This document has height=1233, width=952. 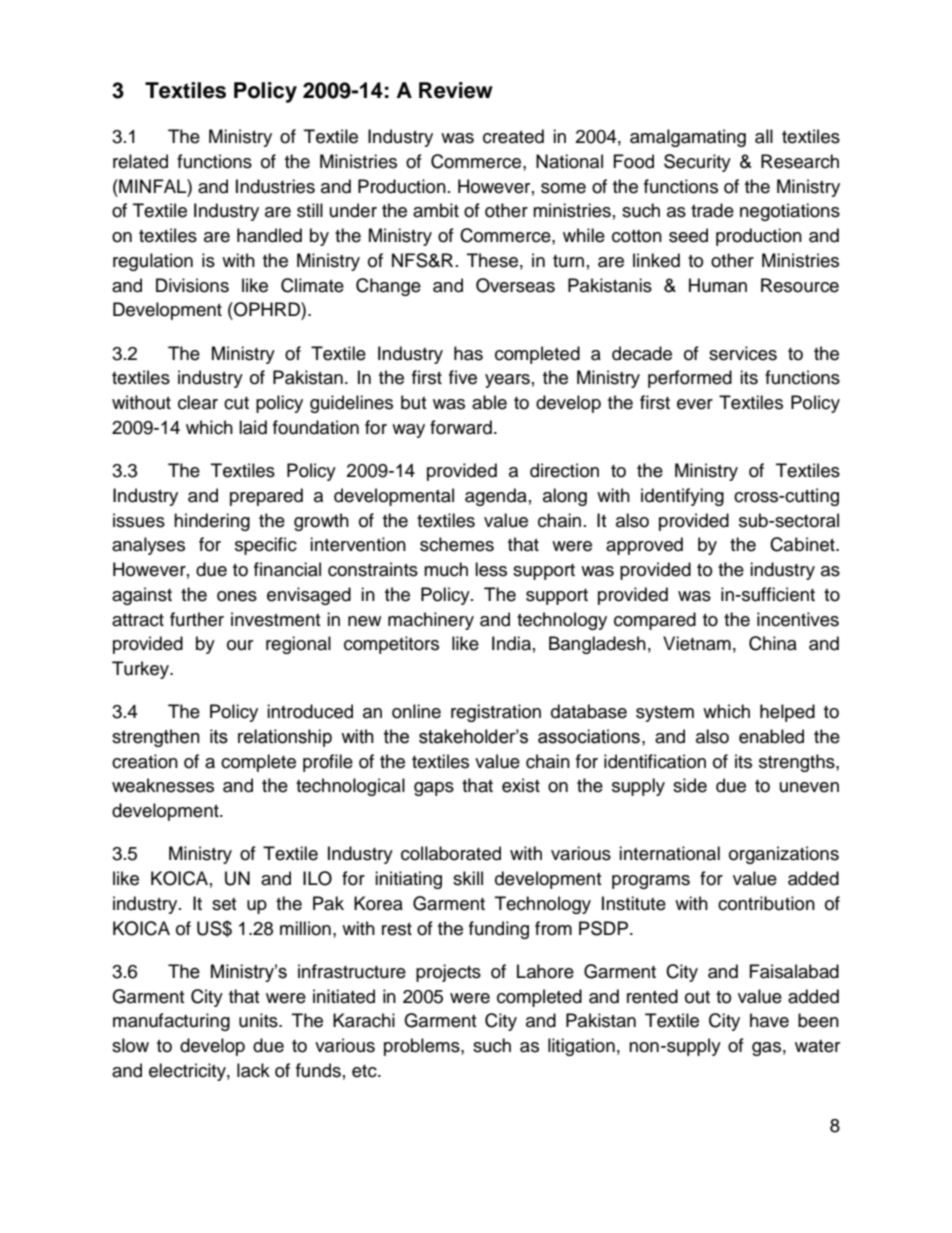 I want to click on clear, so click(x=198, y=402).
